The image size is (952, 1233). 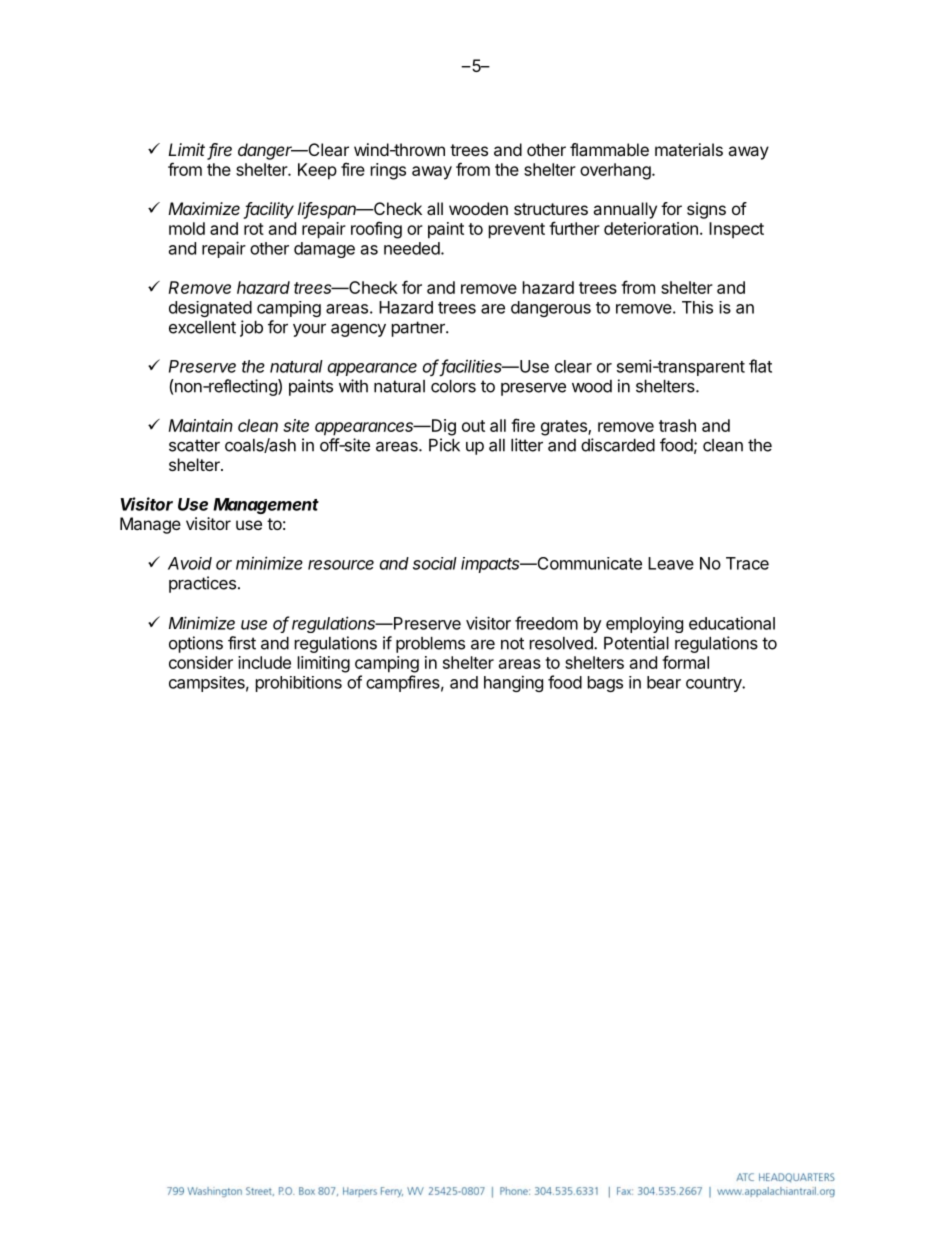 I want to click on Leave, so click(x=671, y=563).
